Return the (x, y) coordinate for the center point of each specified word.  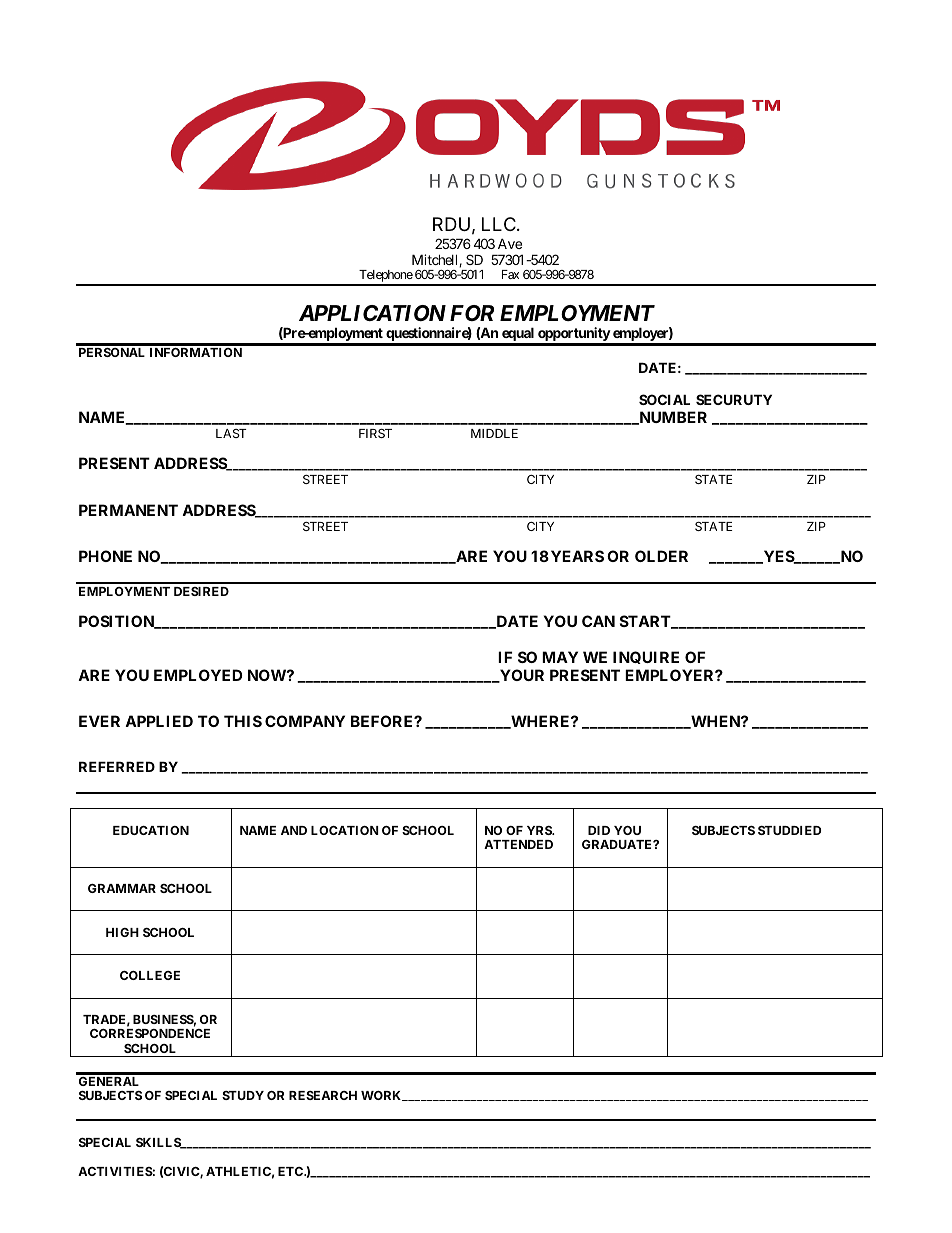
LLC (499, 224)
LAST (231, 433)
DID (599, 830)
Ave (510, 243)
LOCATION (345, 830)
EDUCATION (151, 830)
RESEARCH (323, 1095)
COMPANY (305, 721)
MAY (560, 657)
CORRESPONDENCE (150, 1033)
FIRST (375, 433)
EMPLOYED (198, 675)
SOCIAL (664, 399)
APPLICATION (372, 313)
